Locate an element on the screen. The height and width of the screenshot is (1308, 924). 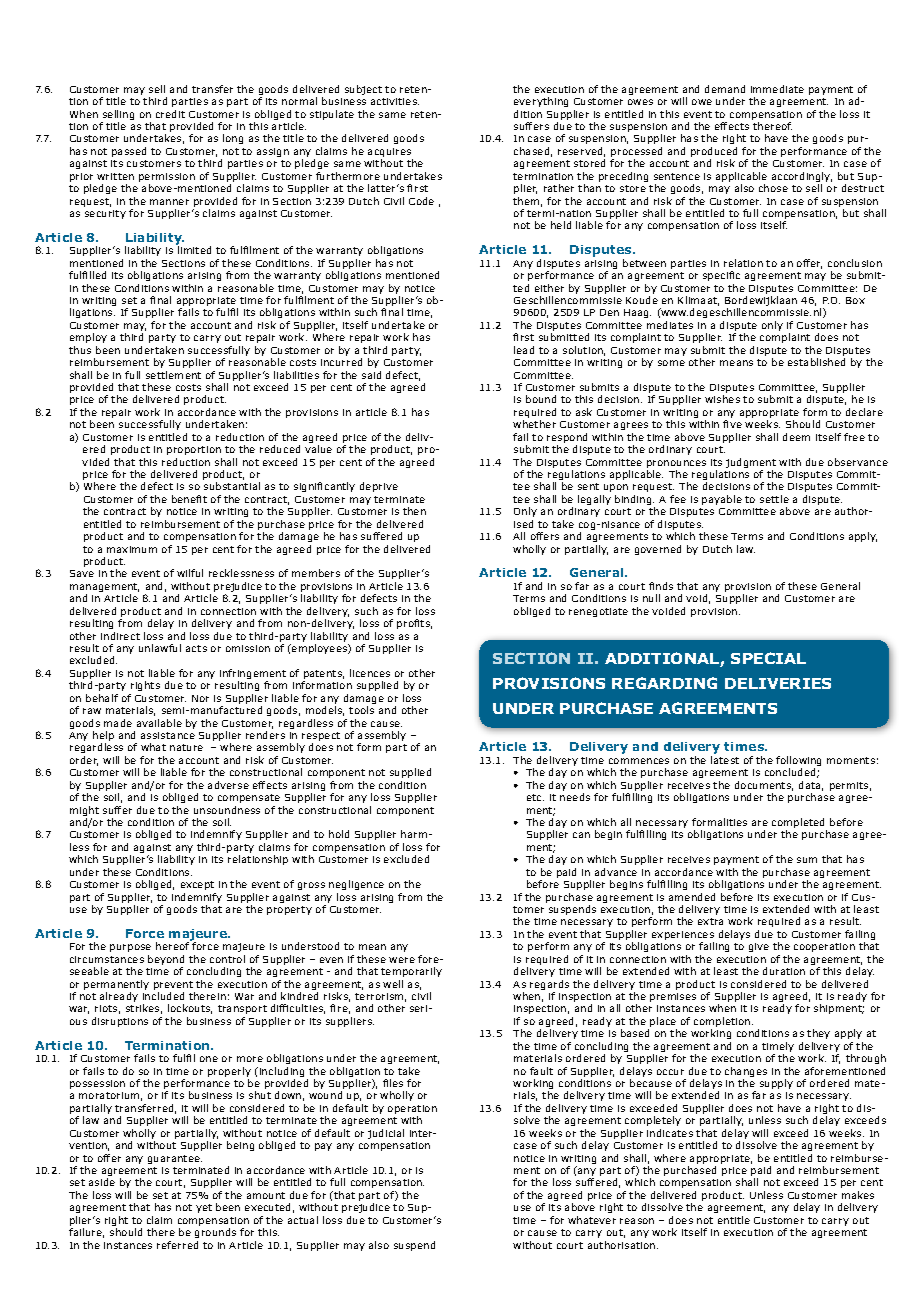
yet is located at coordinates (204, 1208).
